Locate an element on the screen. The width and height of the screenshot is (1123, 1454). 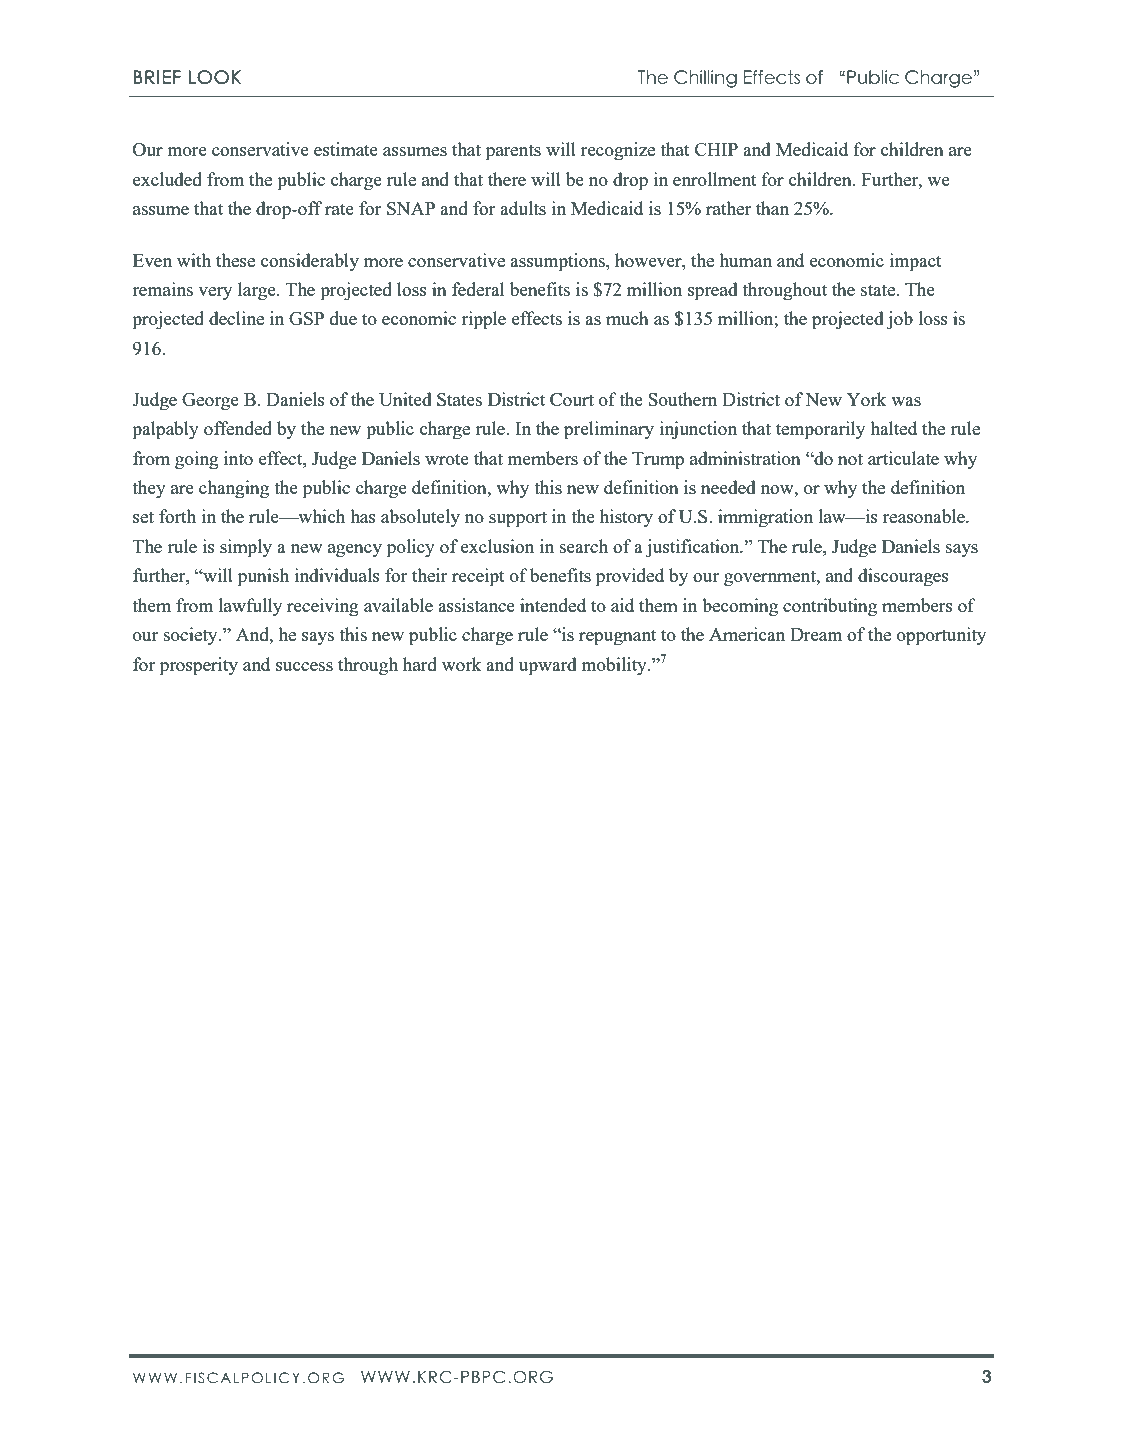
society is located at coordinates (192, 636).
